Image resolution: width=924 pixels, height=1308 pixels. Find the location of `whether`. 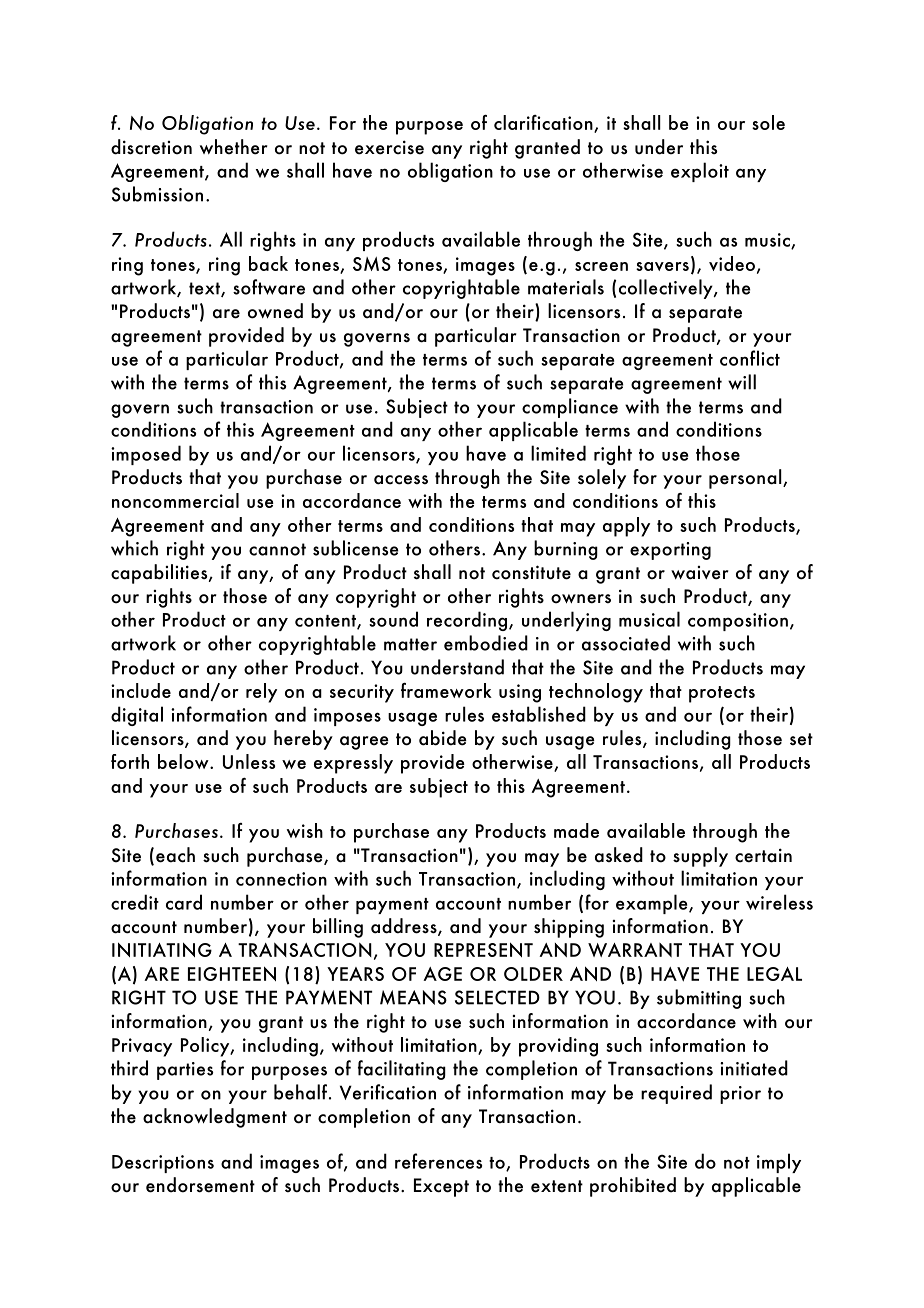

whether is located at coordinates (233, 147).
